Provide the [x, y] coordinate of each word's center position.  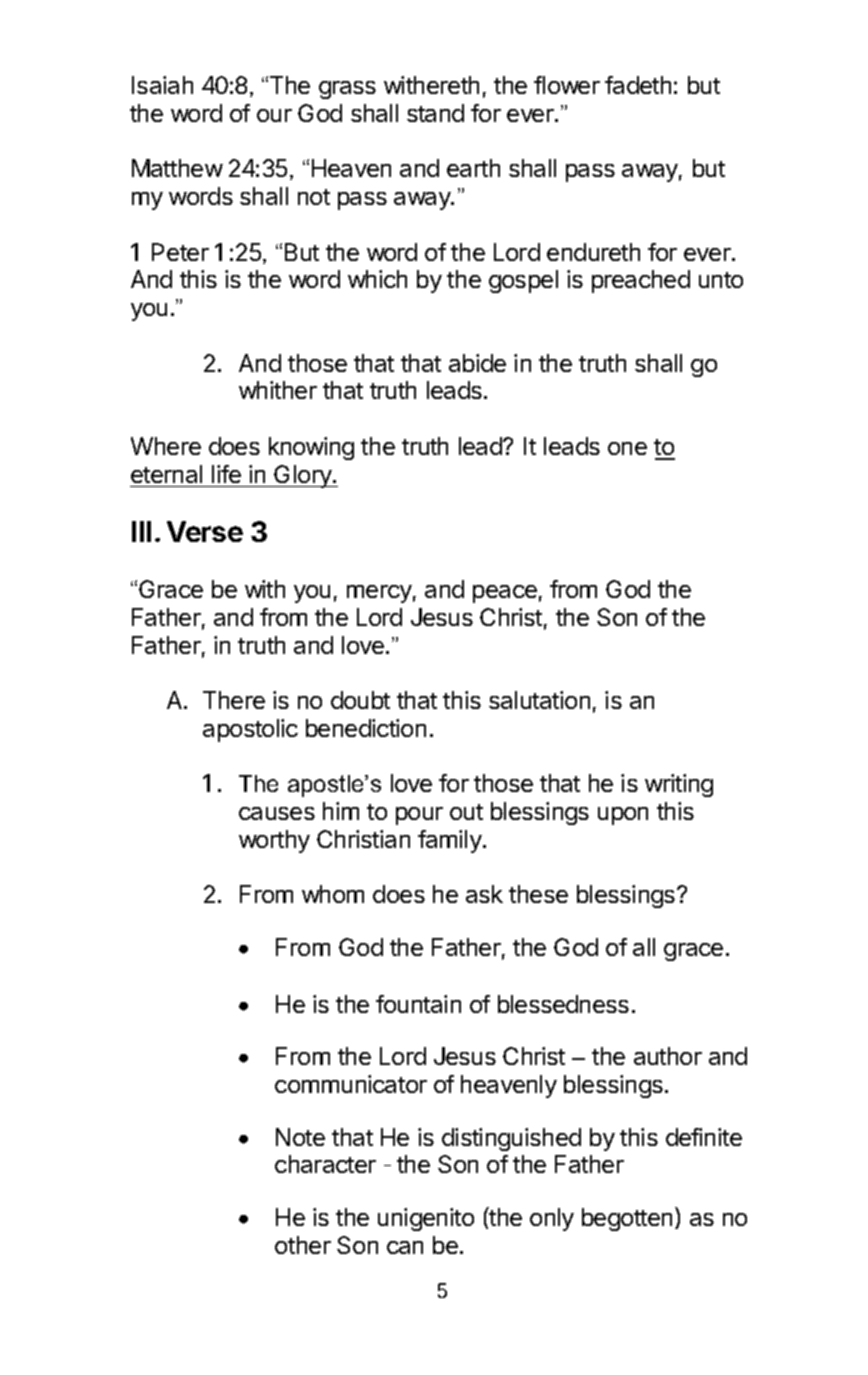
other [303, 1245]
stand [435, 113]
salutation [539, 700]
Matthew [177, 168]
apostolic [250, 730]
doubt [360, 700]
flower [567, 85]
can [405, 1247]
